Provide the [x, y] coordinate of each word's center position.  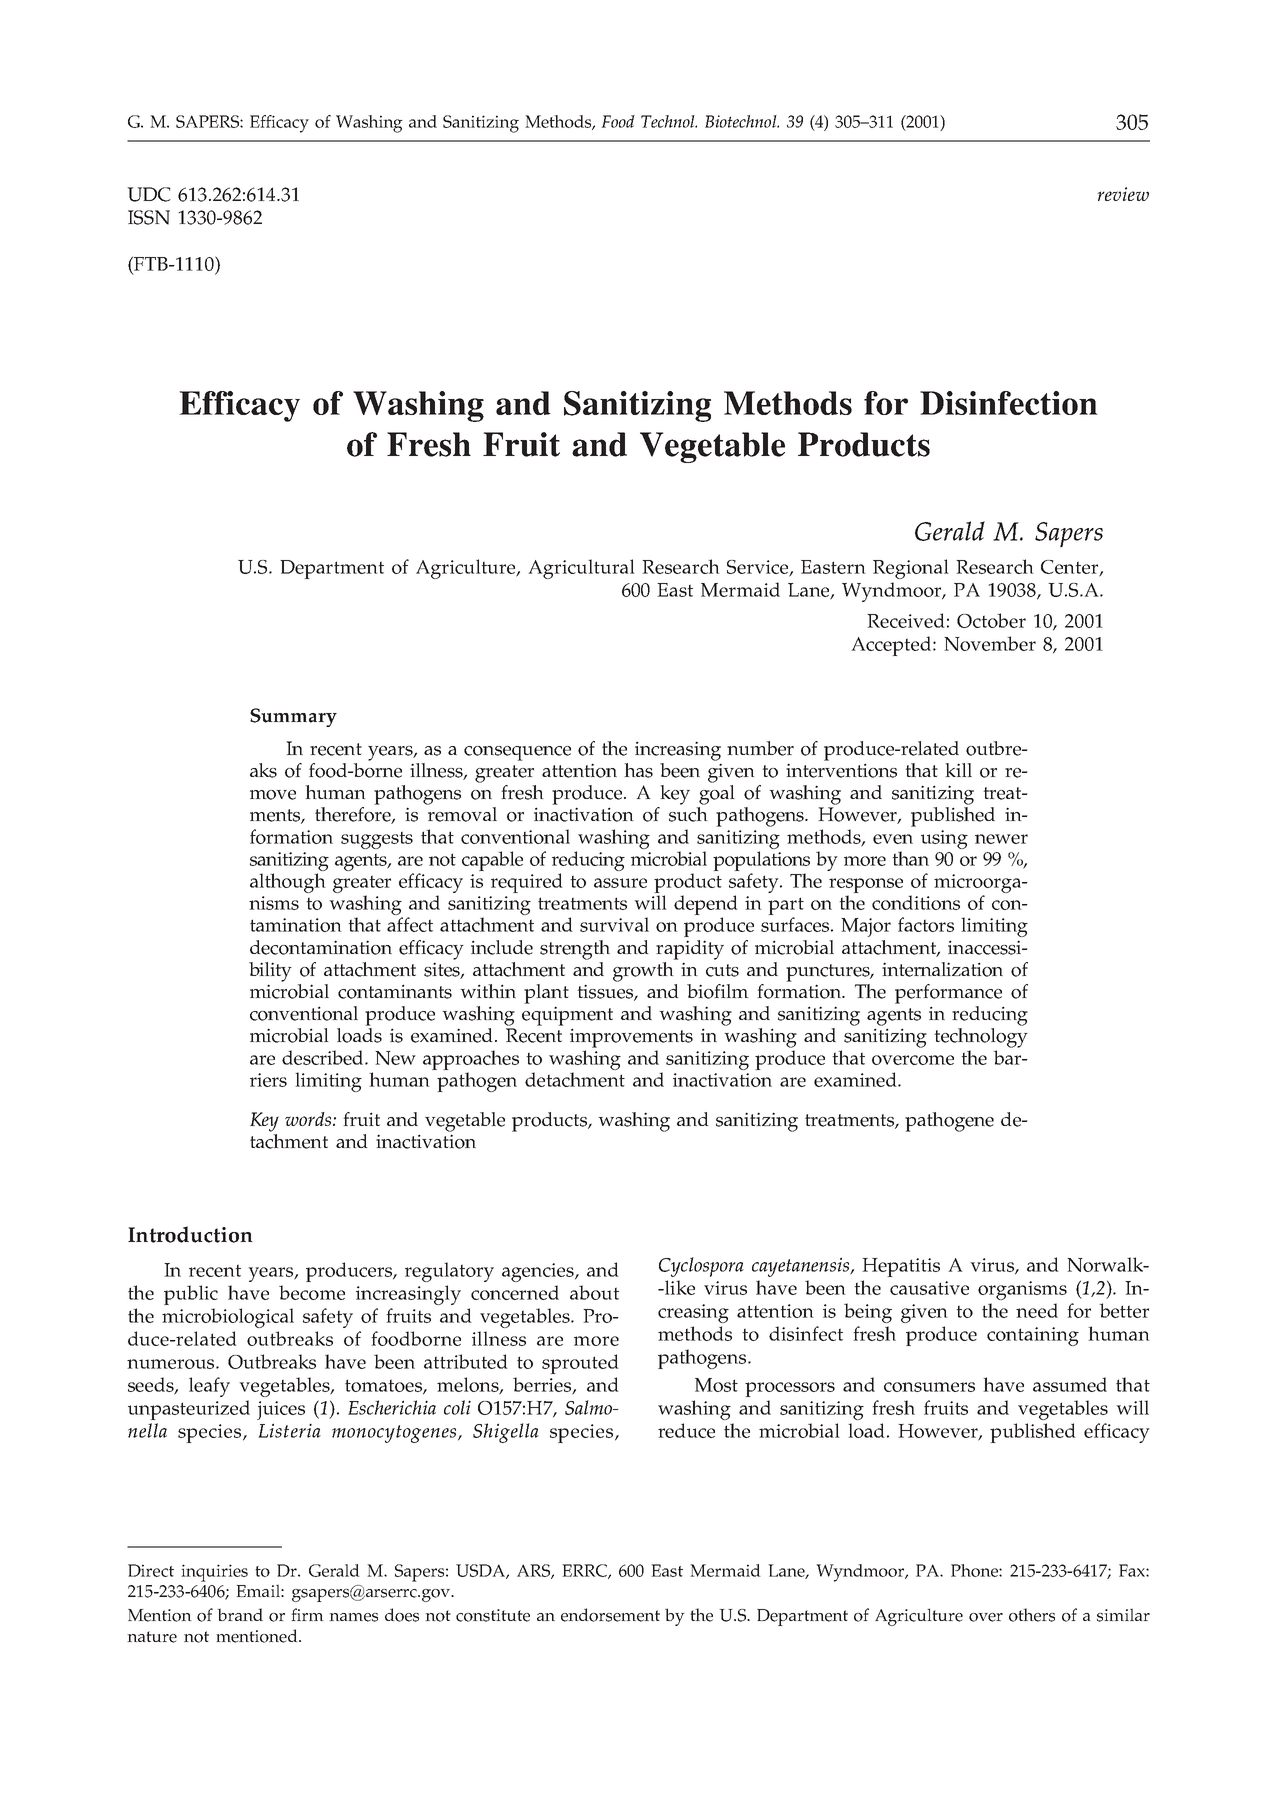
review [1123, 194]
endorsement [610, 1615]
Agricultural [581, 569]
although [288, 883]
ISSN [149, 217]
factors [926, 924]
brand [240, 1614]
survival [614, 924]
